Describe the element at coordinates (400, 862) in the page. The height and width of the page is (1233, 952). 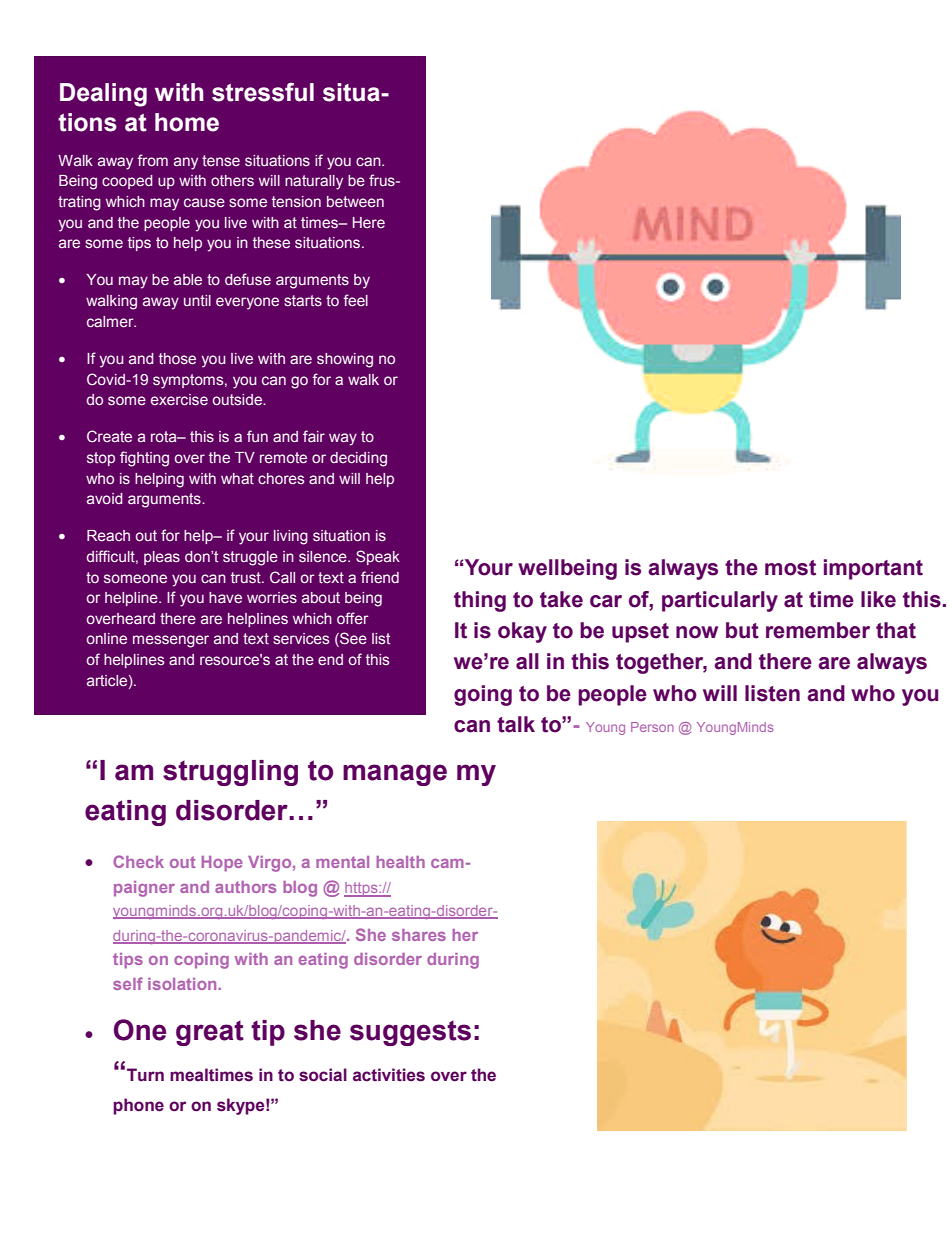
I see `health` at that location.
